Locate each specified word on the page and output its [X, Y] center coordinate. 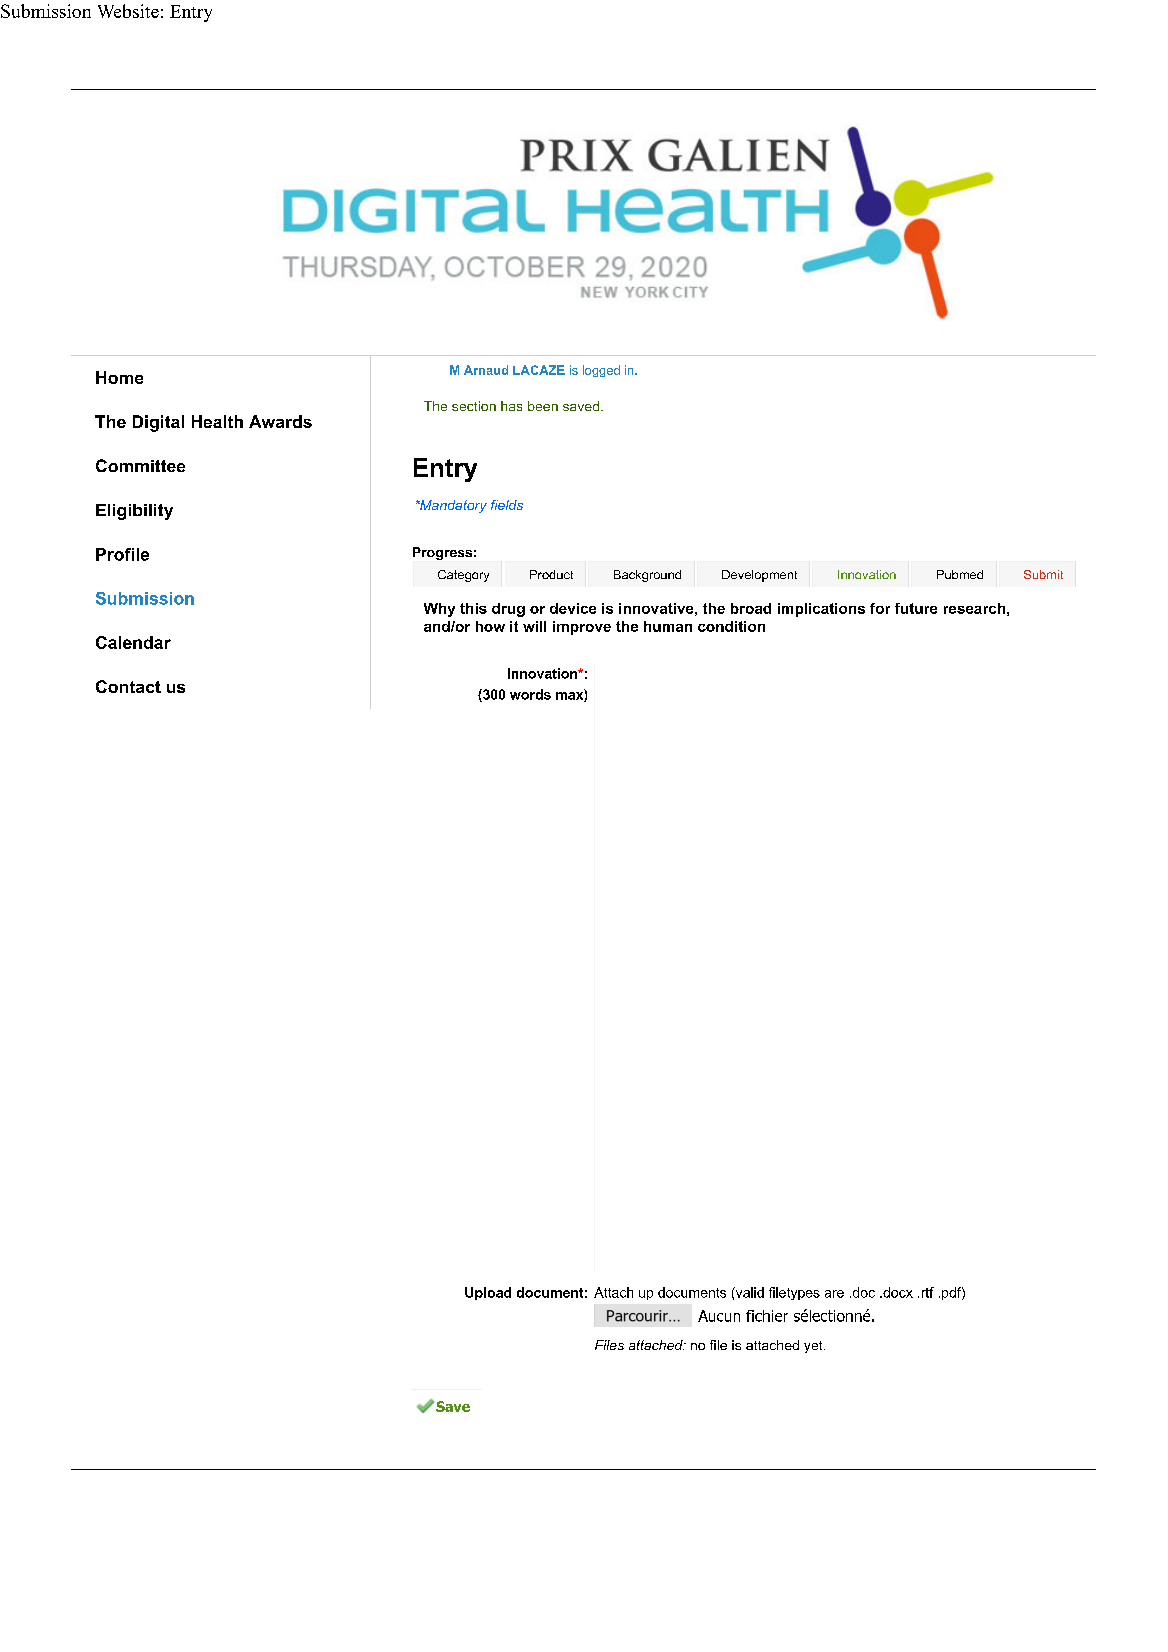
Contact [128, 686]
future [916, 608]
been [543, 406]
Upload [488, 1293]
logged [601, 371]
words [530, 694]
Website [128, 11]
